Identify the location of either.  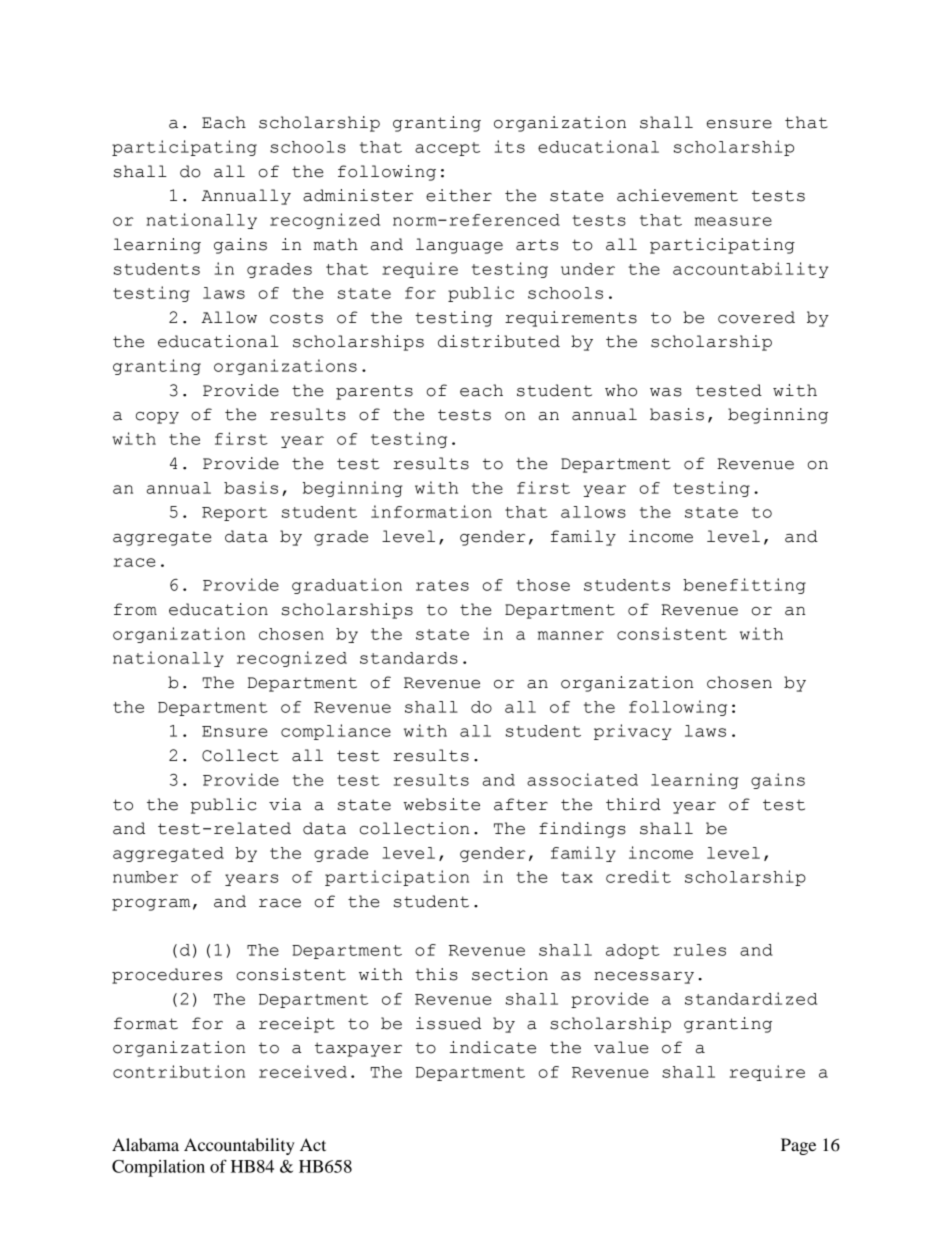
(459, 195).
